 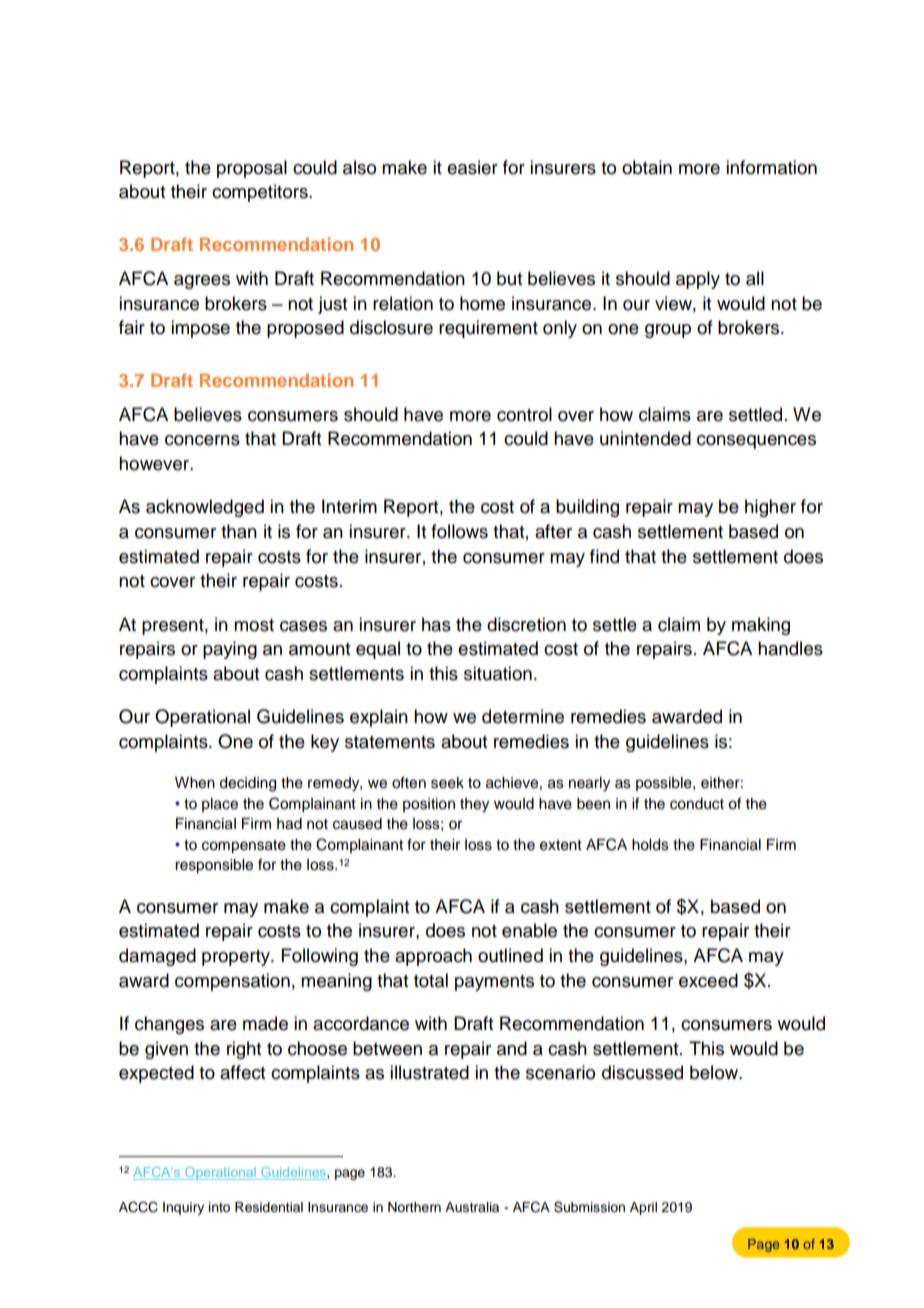 I want to click on approach, so click(x=433, y=957).
